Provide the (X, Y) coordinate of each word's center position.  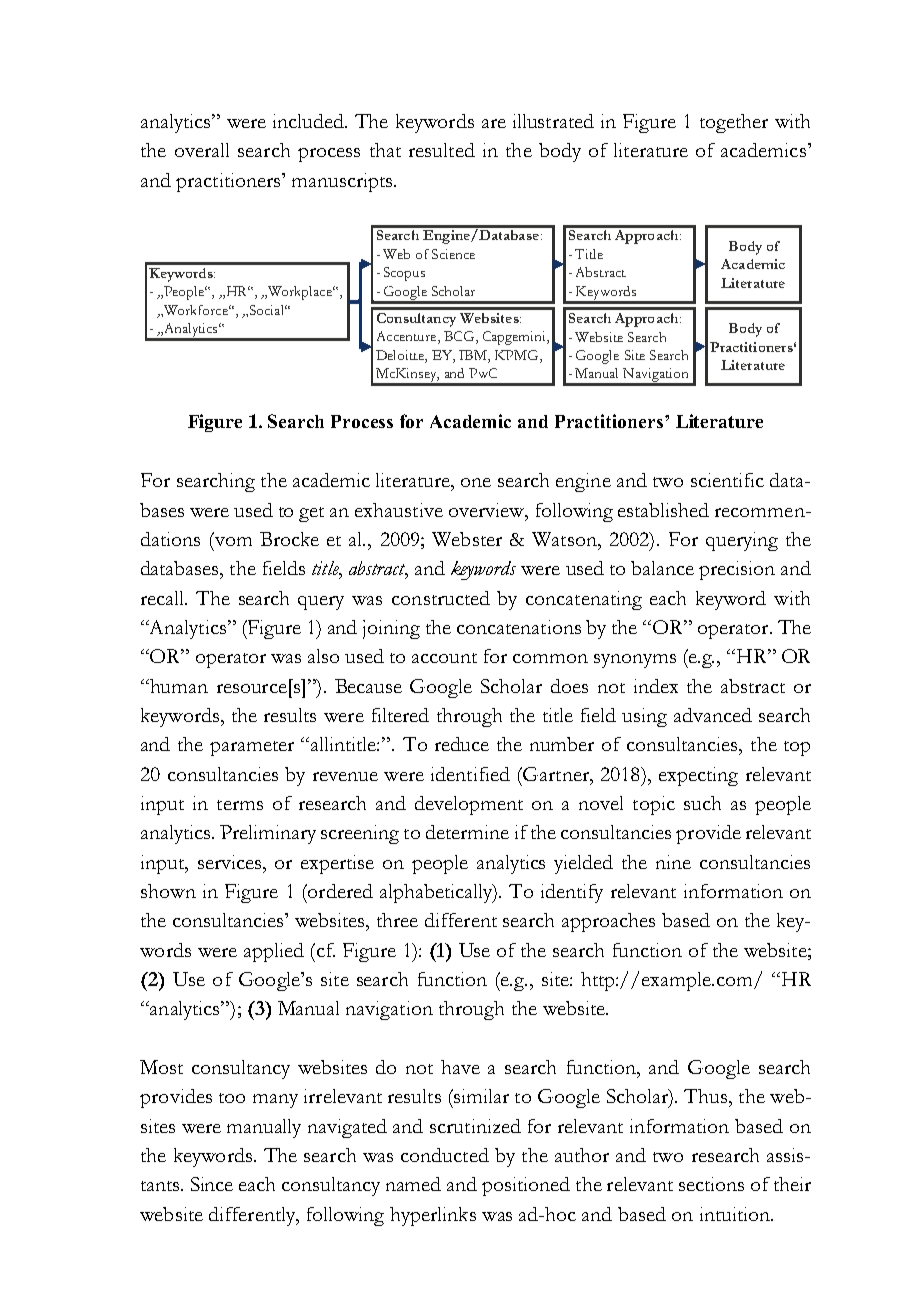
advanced (713, 715)
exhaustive (399, 510)
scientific (727, 480)
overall (202, 150)
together (734, 123)
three (397, 920)
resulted (442, 150)
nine (673, 862)
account (444, 658)
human (178, 686)
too (232, 1098)
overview (488, 511)
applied (274, 952)
